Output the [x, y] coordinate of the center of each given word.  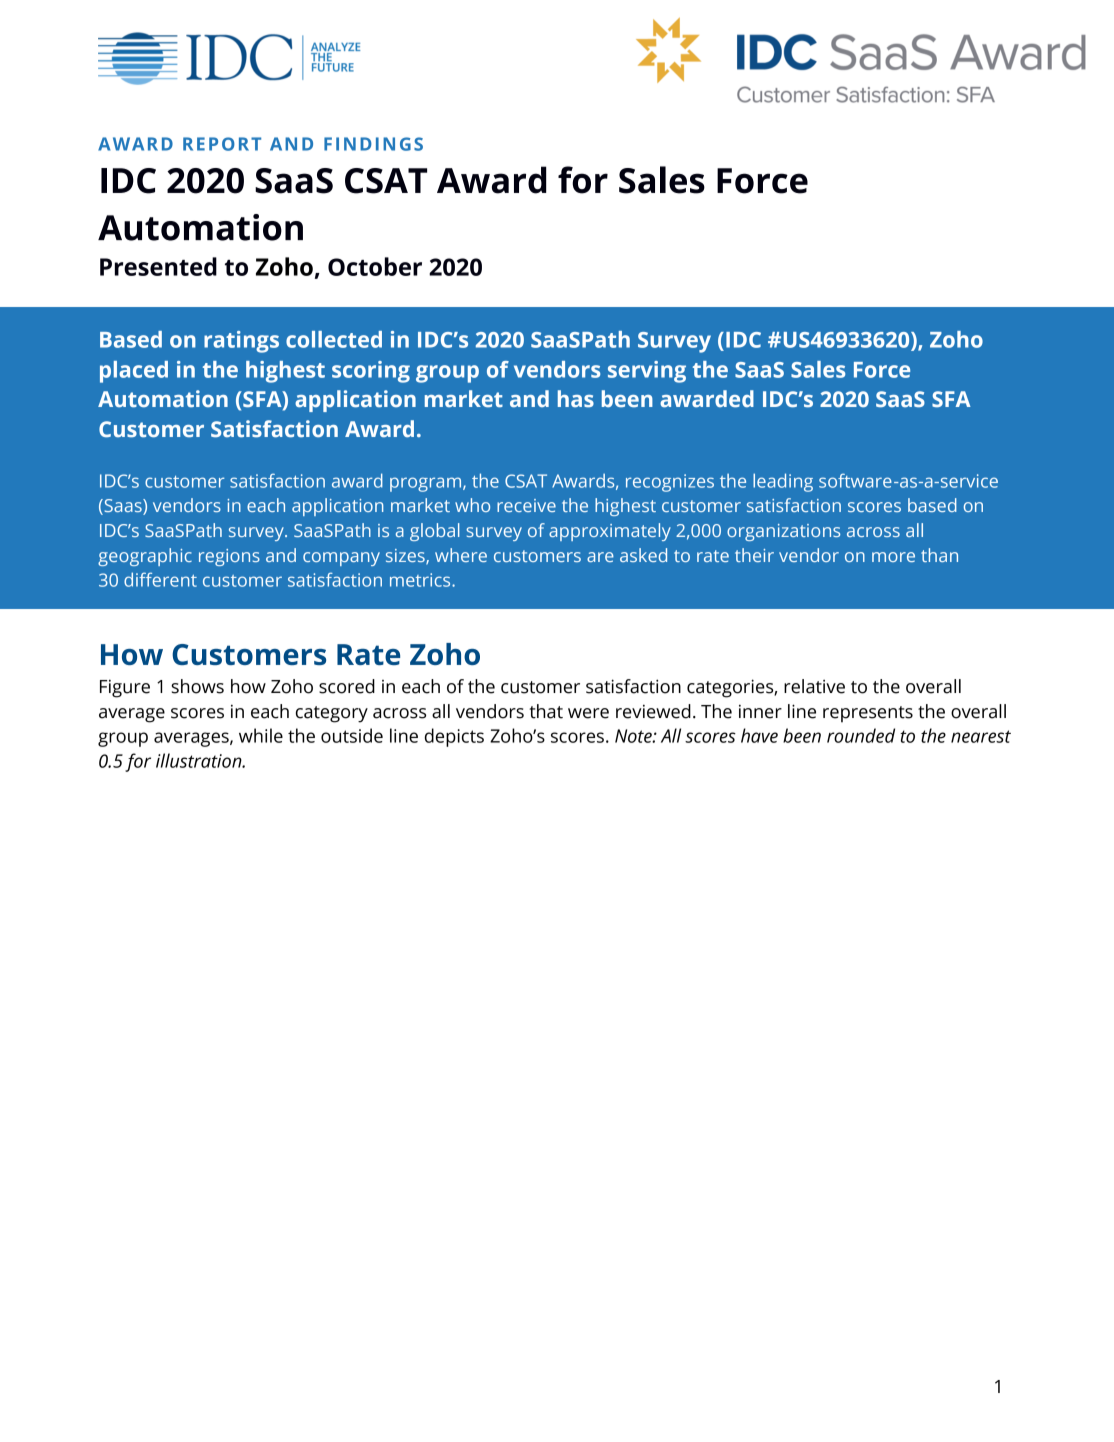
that [546, 711]
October [375, 266]
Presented [158, 266]
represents [868, 714]
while [261, 735]
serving [647, 372]
